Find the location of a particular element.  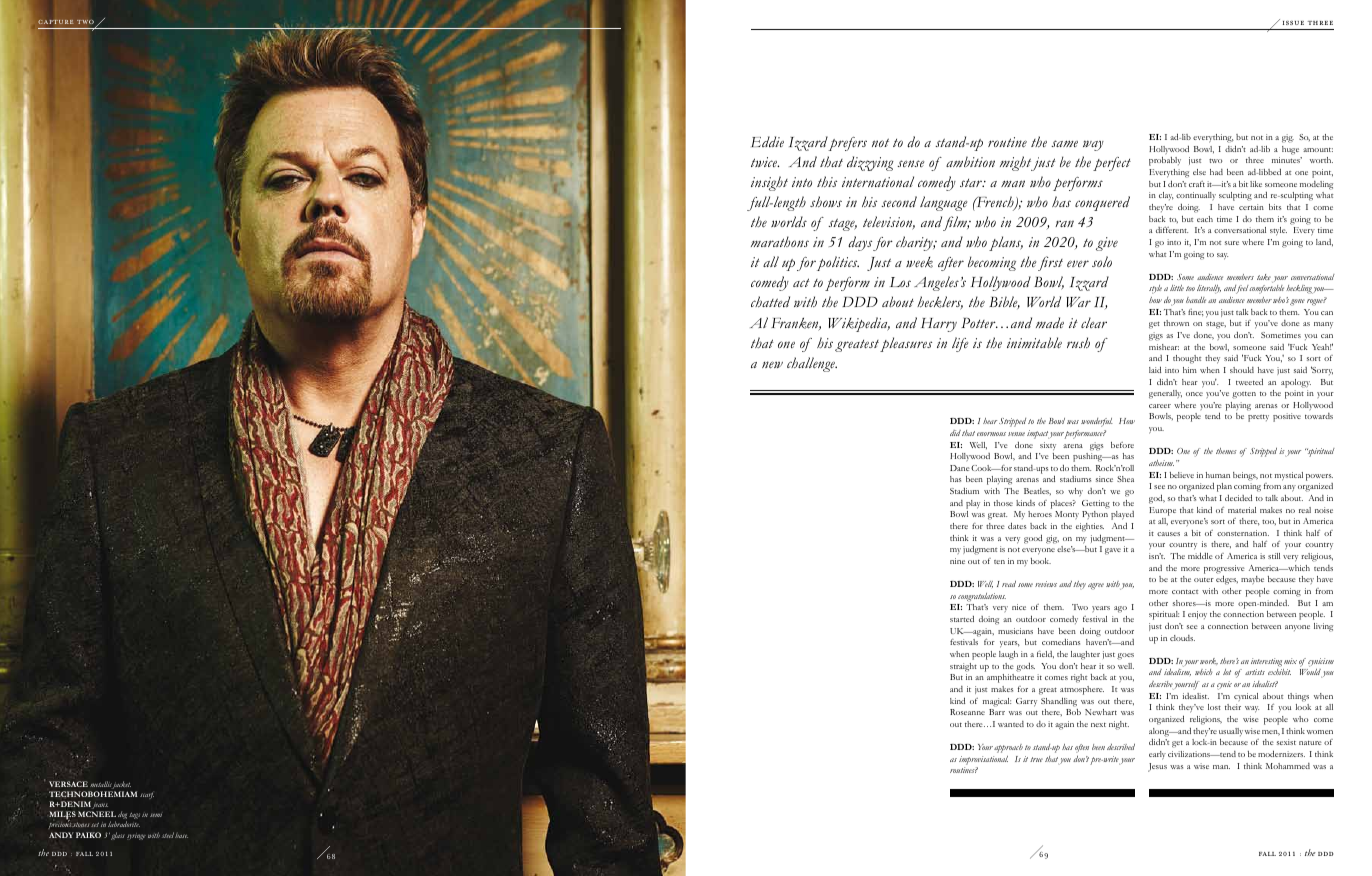

issue is located at coordinates (1293, 23).
